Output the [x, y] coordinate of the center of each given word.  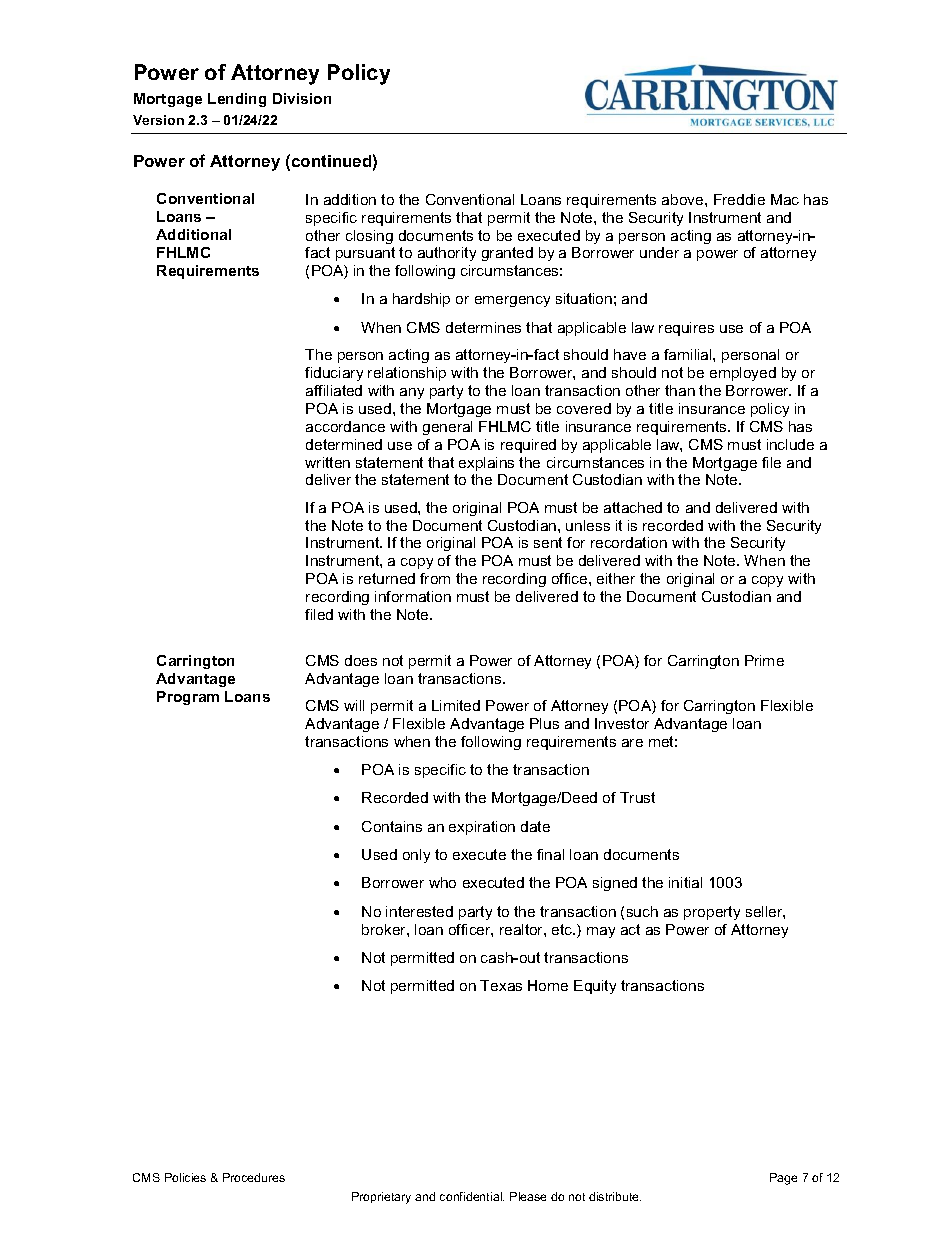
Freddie [739, 199]
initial [685, 882]
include [790, 444]
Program [188, 698]
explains [486, 464]
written [327, 462]
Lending [237, 100]
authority [447, 254]
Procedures [254, 1177]
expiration [482, 828]
